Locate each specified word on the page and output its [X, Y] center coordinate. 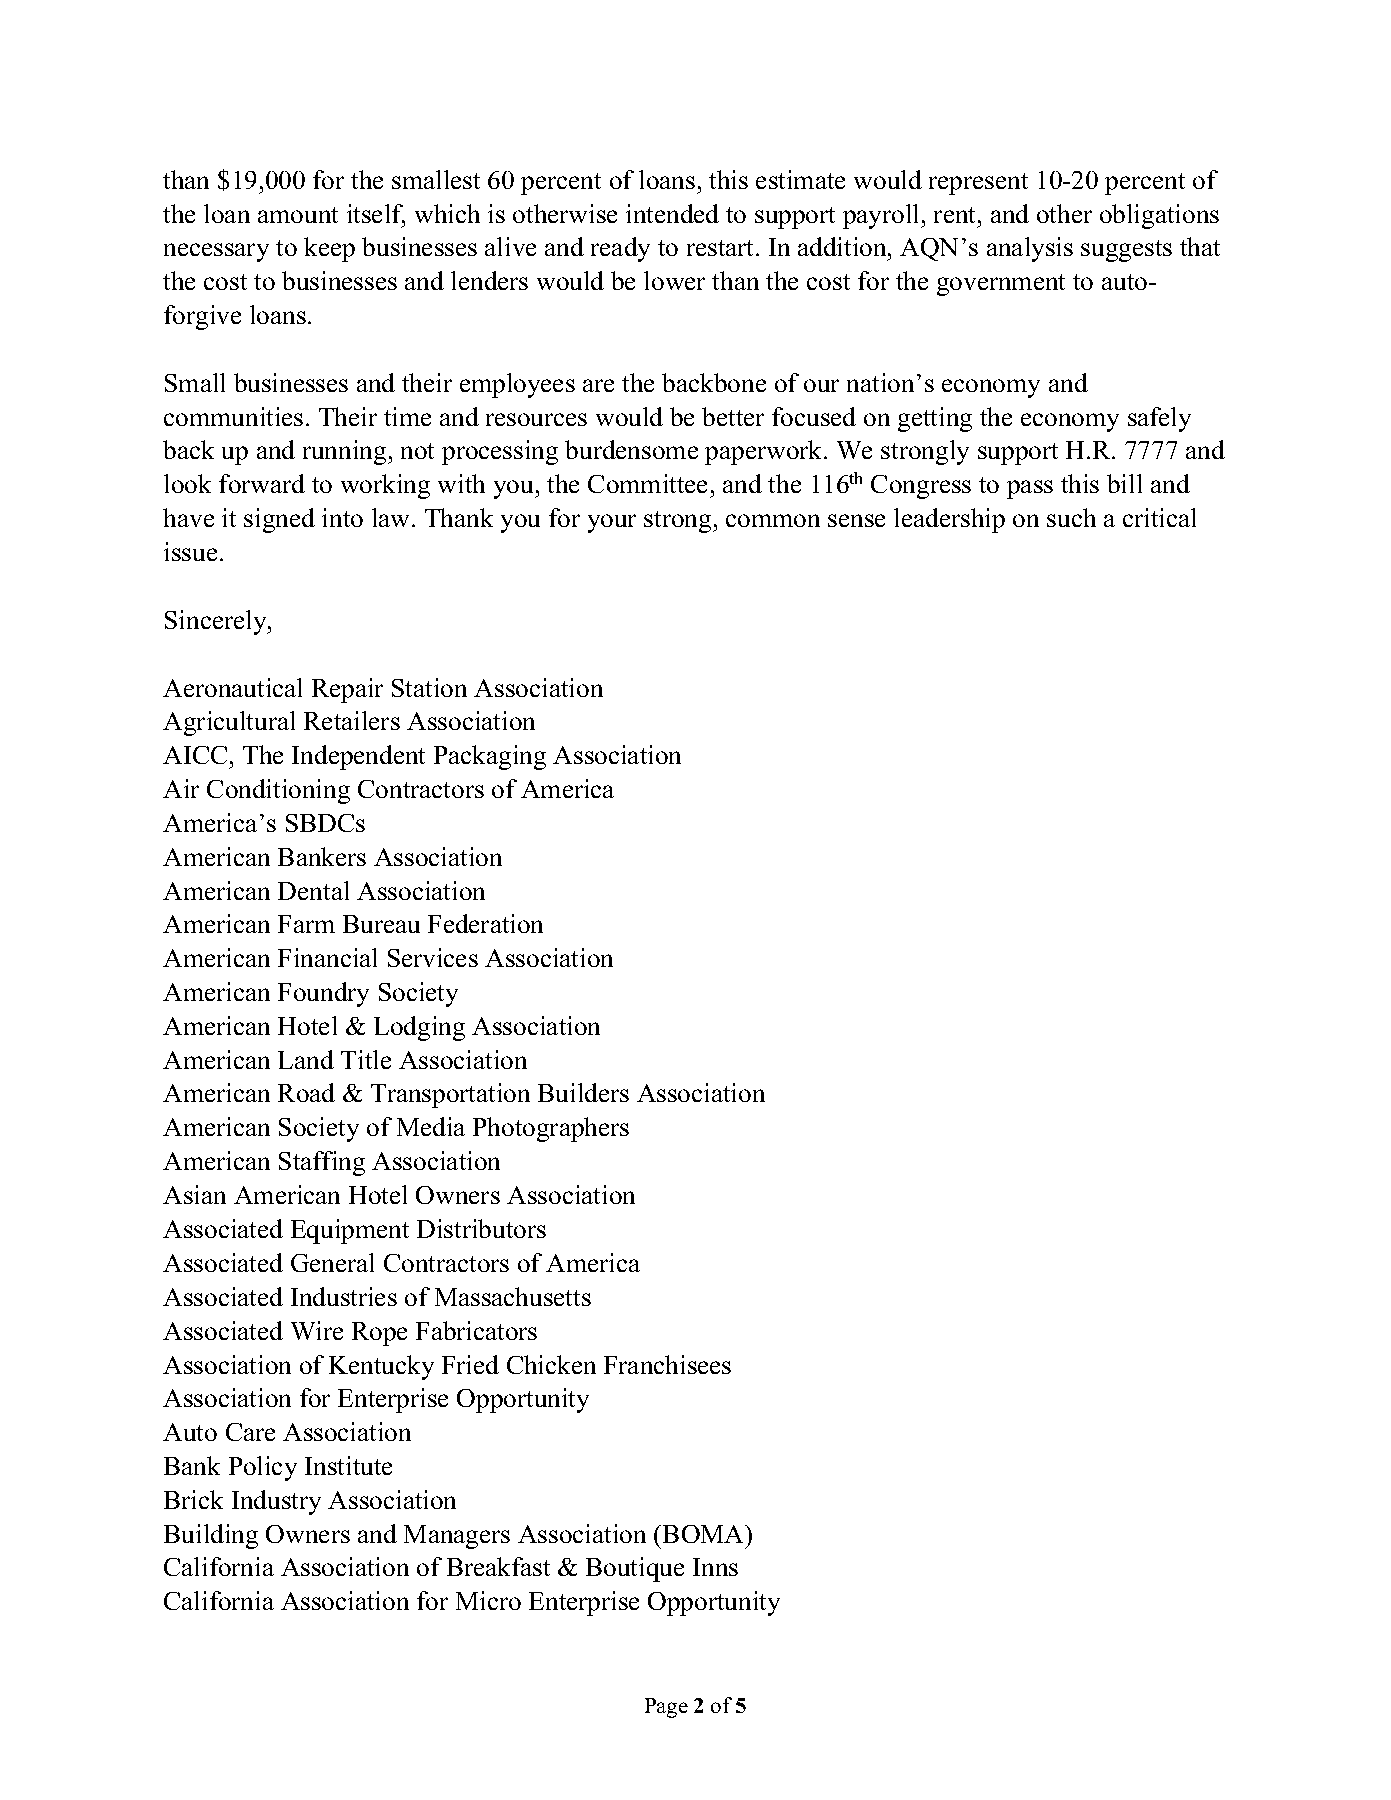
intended [672, 213]
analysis [1030, 249]
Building [211, 1536]
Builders [583, 1092]
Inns [715, 1567]
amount [298, 215]
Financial [327, 957]
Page [666, 1708]
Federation [485, 923]
